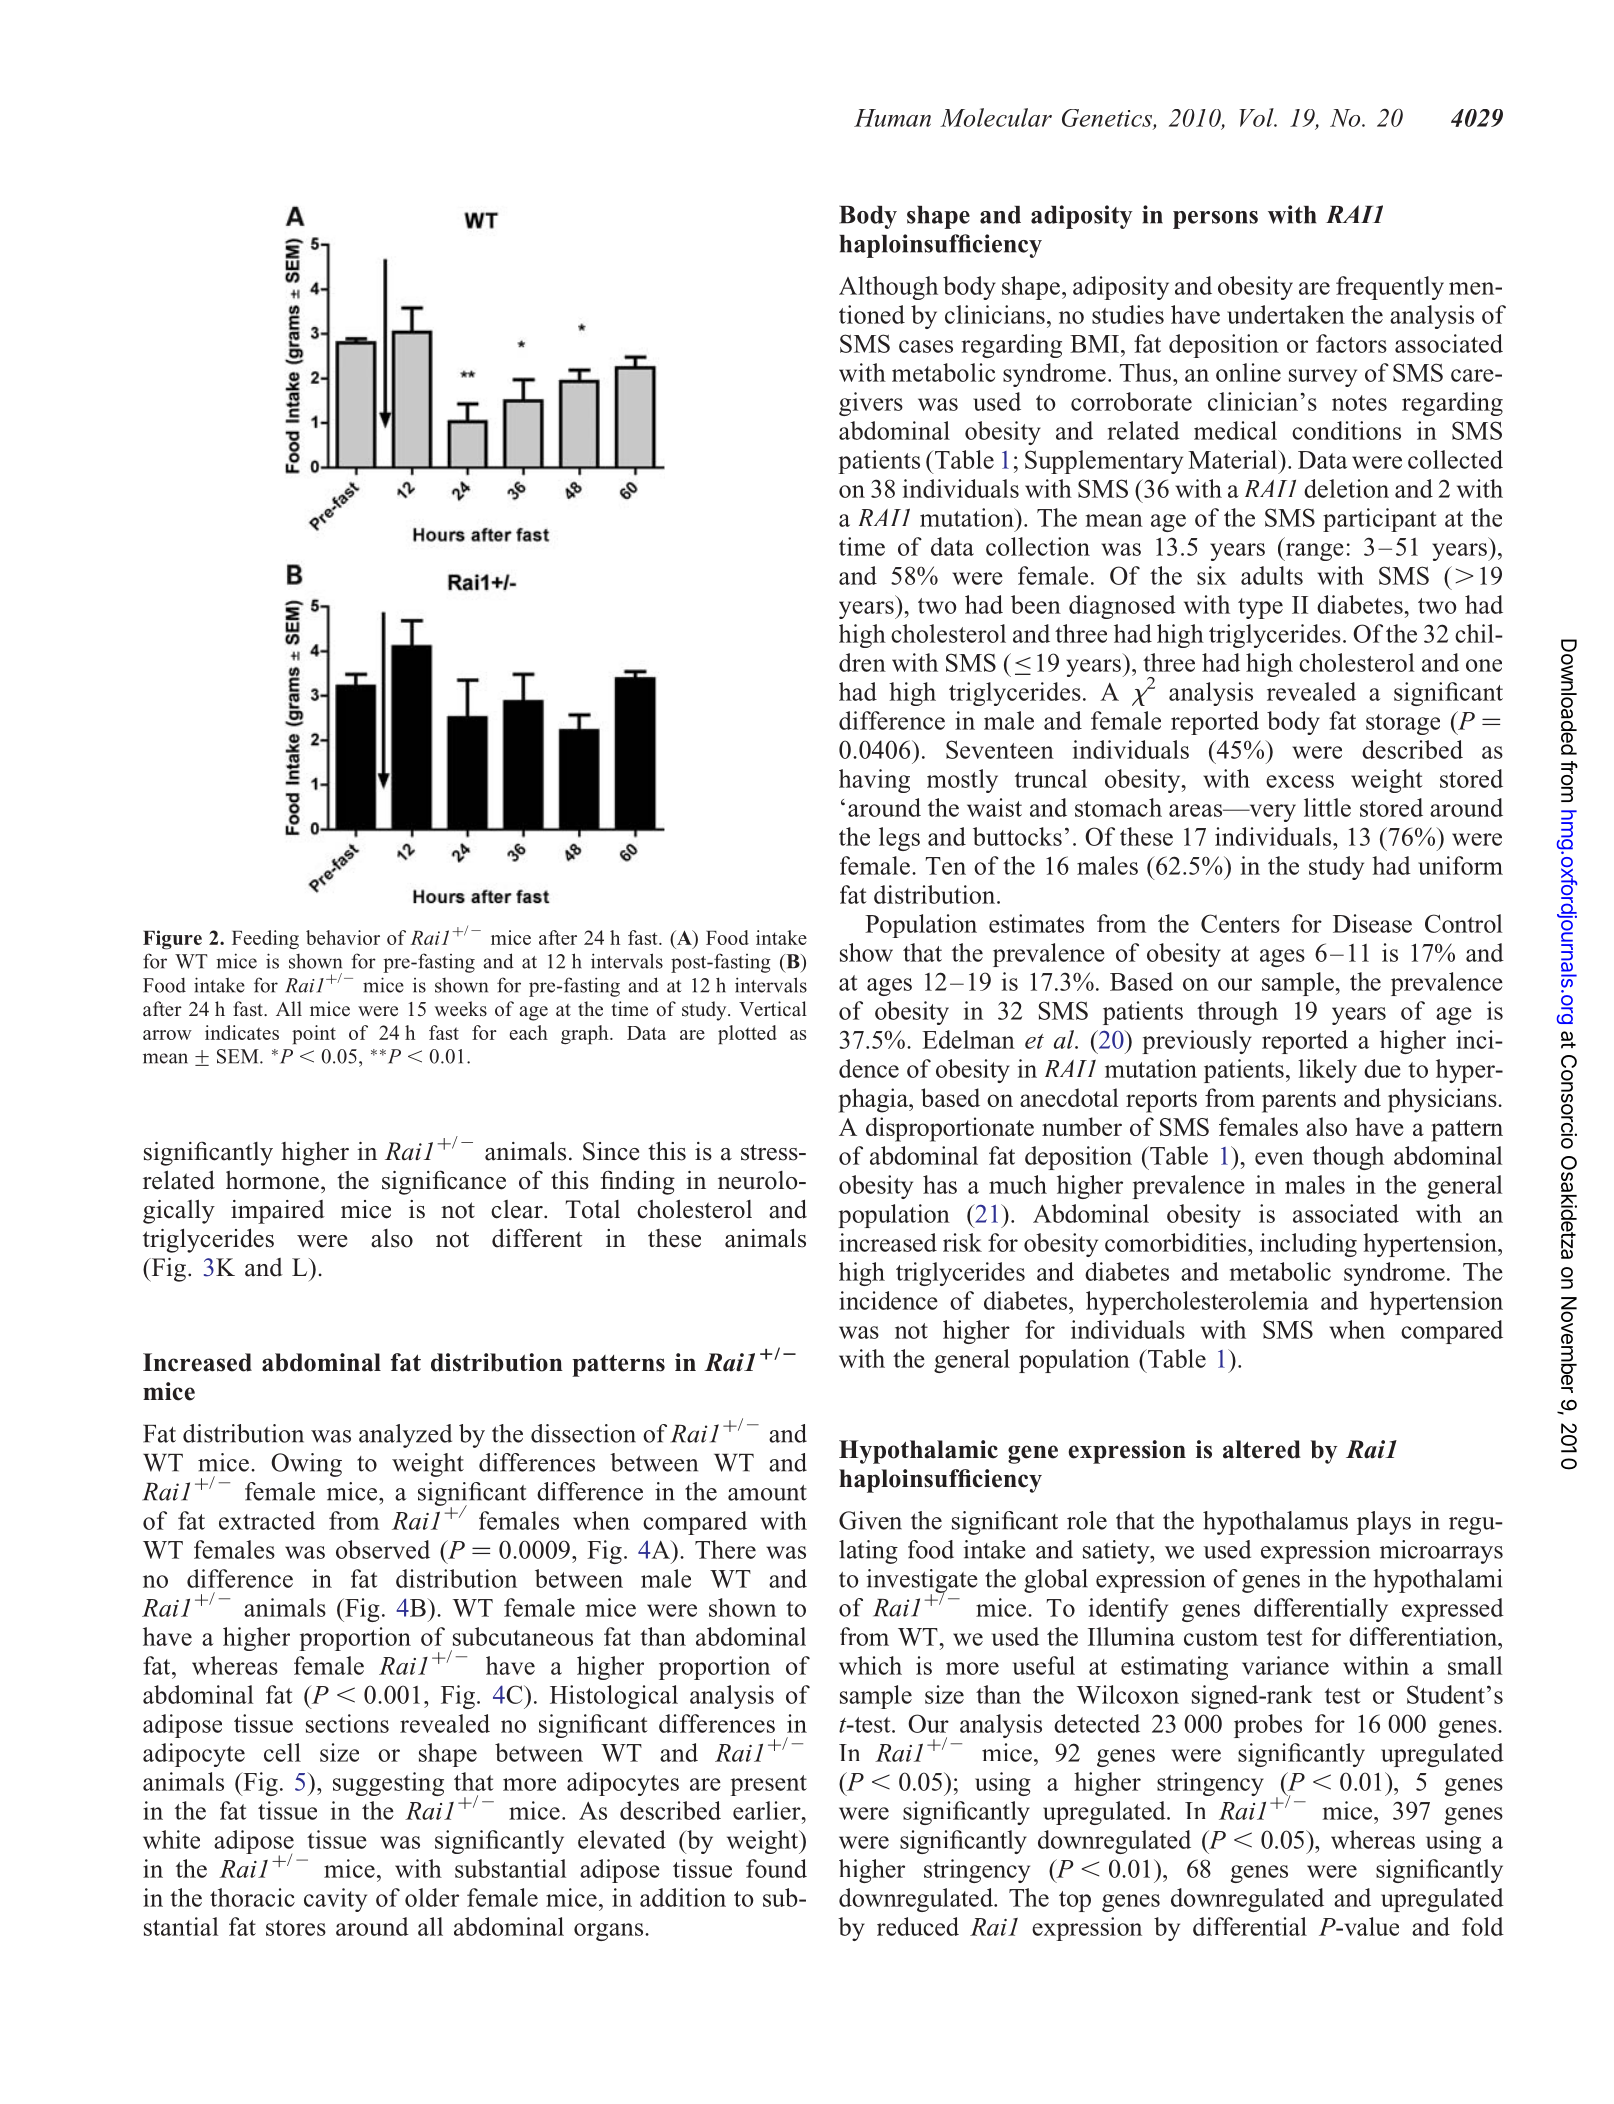 This screenshot has width=1614, height=2104. Describe the element at coordinates (343, 937) in the screenshot. I see `behavior` at that location.
